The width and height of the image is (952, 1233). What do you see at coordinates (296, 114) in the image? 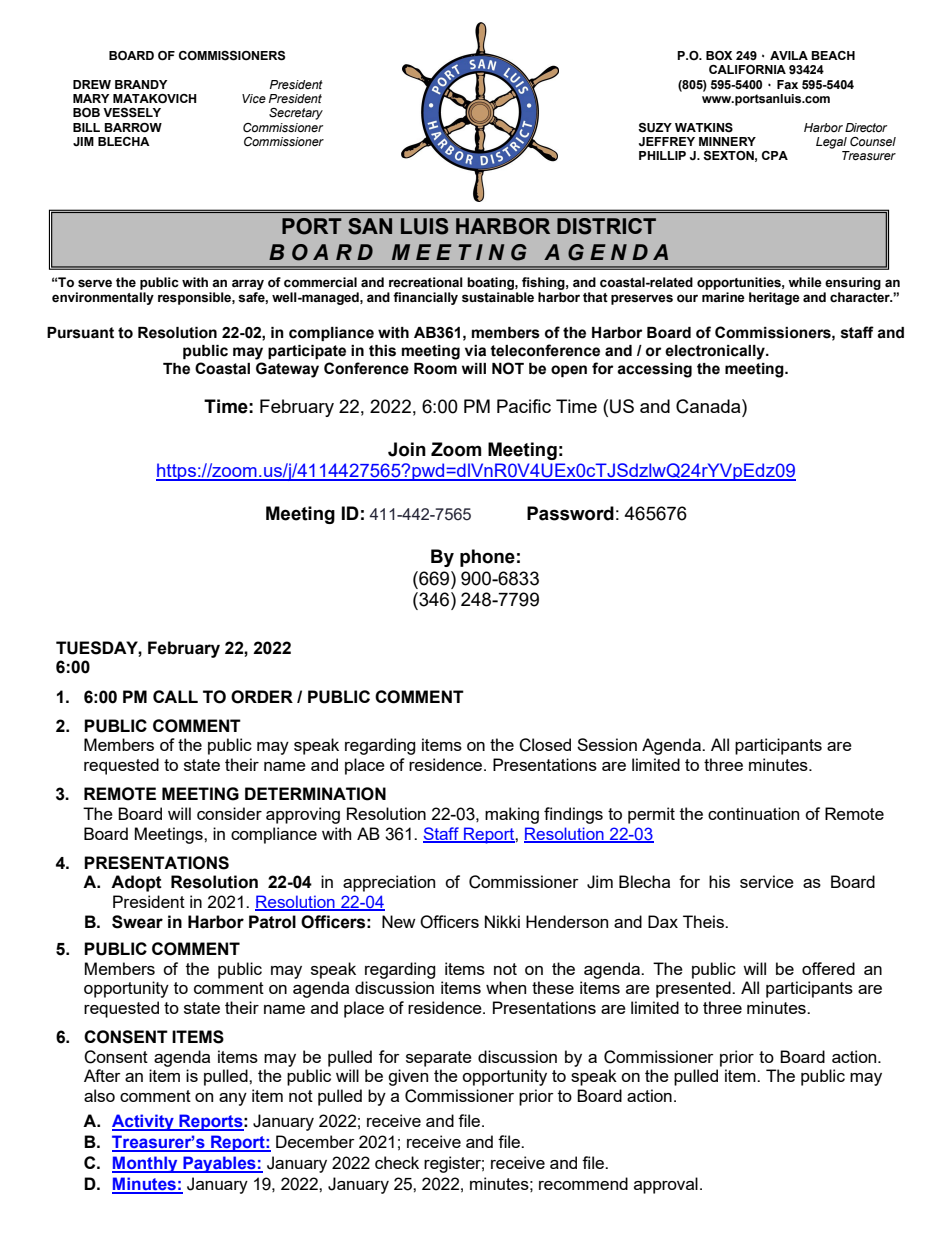
I see `Secretary` at bounding box center [296, 114].
